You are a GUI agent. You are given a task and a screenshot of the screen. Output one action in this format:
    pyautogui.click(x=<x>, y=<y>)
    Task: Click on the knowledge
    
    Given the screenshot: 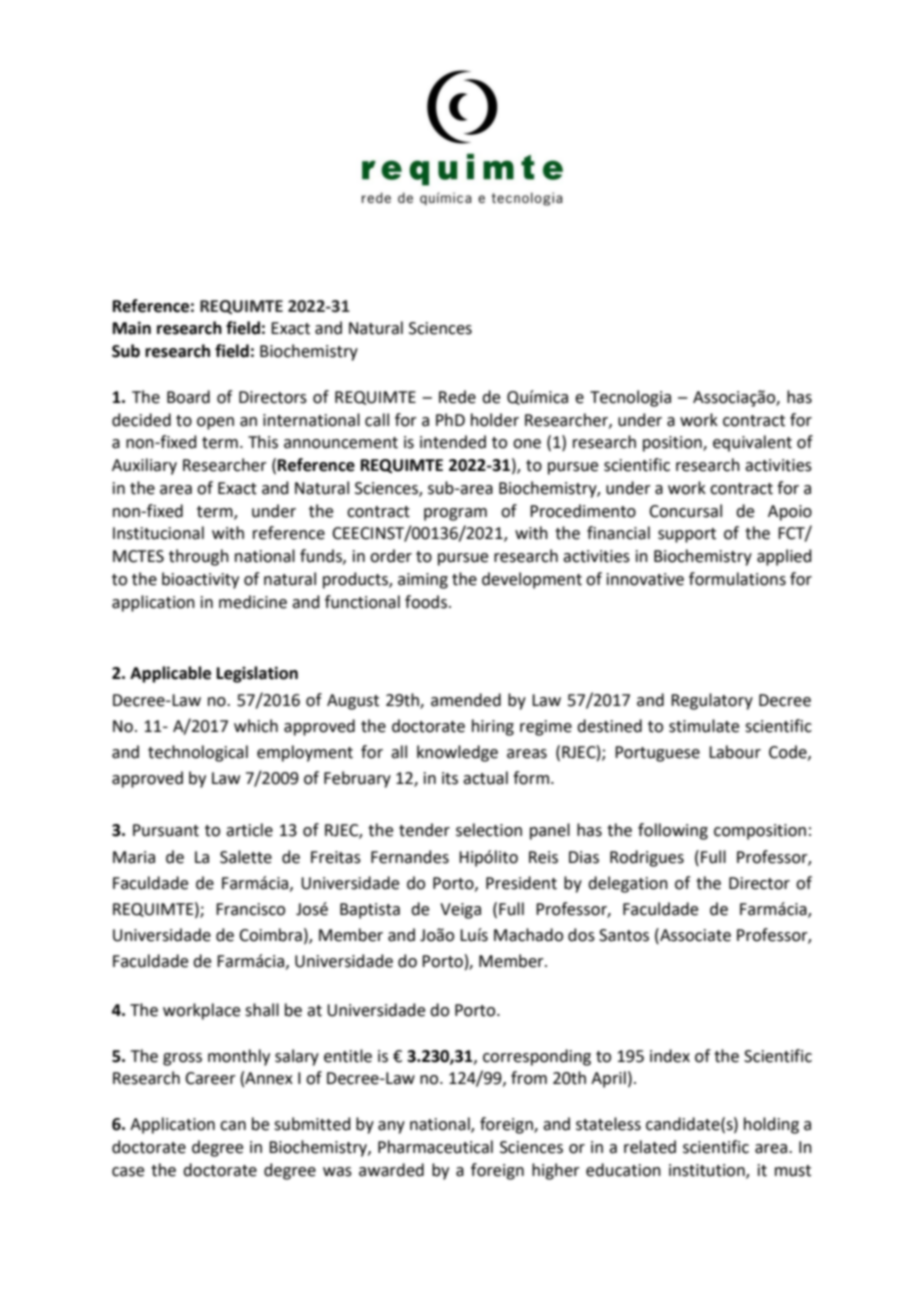 What is the action you would take?
    pyautogui.click(x=457, y=753)
